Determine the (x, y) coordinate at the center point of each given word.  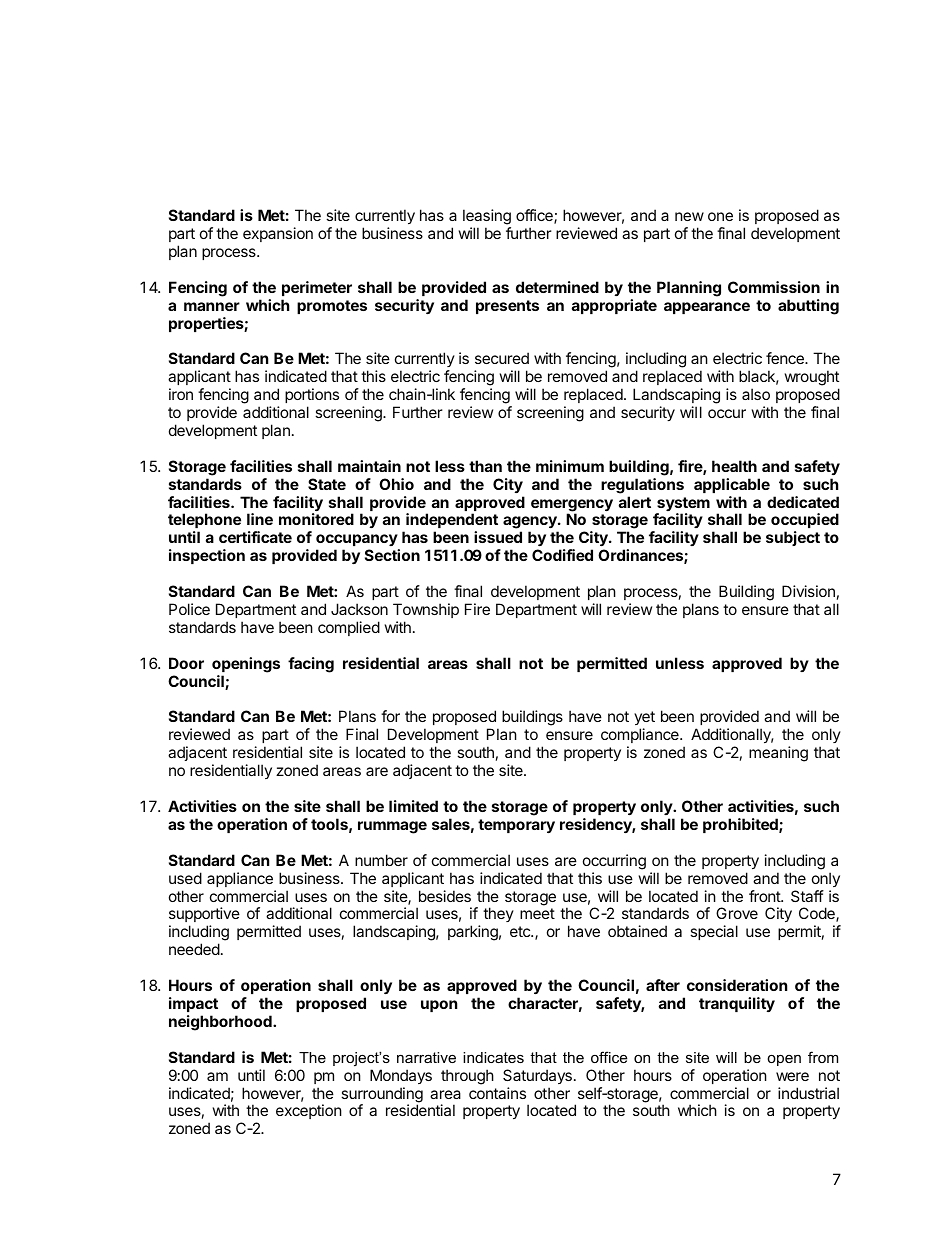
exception (309, 1111)
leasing (487, 217)
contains (497, 1093)
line (260, 519)
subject (793, 538)
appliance (240, 879)
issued (498, 537)
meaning (778, 754)
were (792, 1076)
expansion (278, 234)
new (689, 216)
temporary (516, 826)
